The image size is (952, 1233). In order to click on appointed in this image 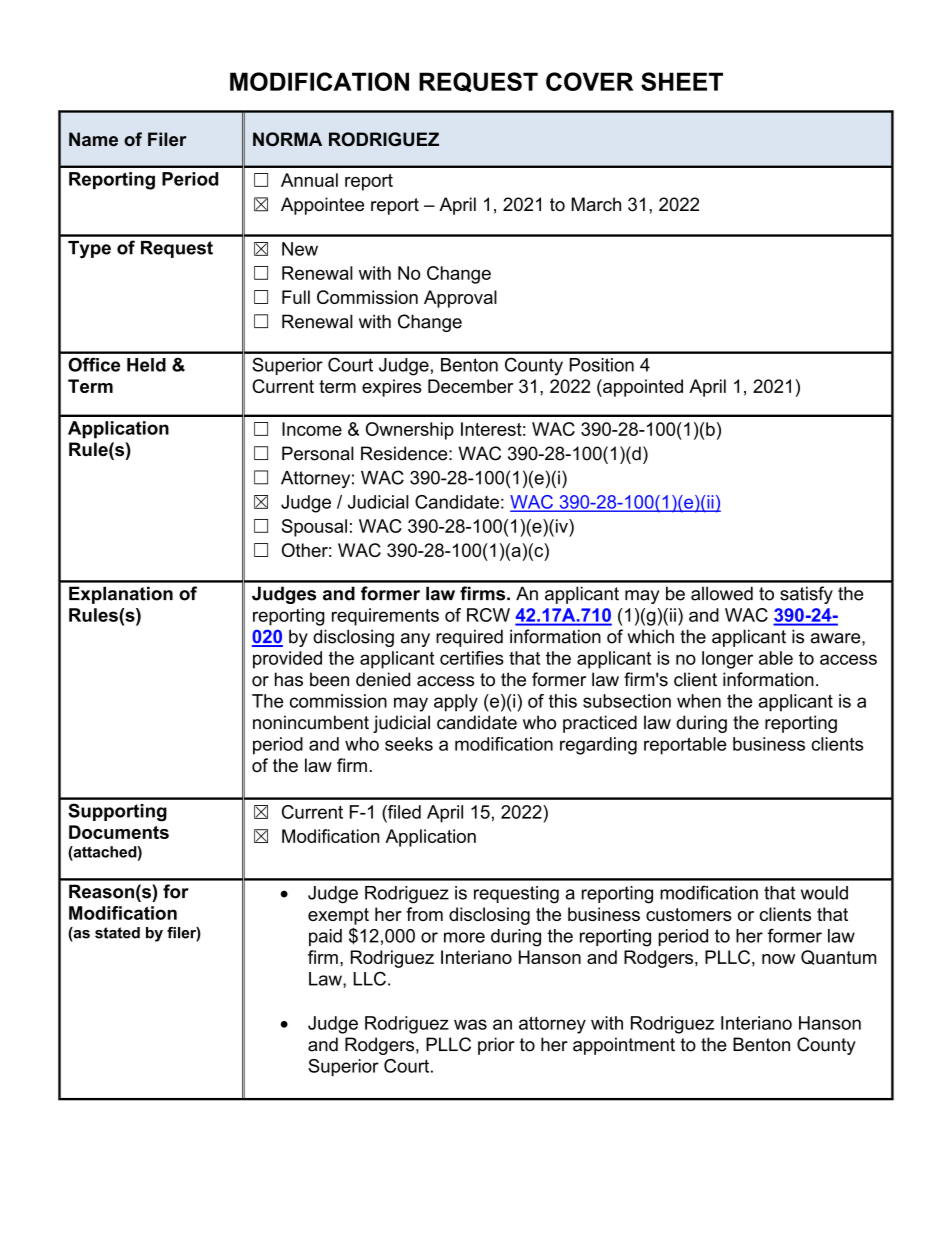, I will do `click(642, 388)`.
